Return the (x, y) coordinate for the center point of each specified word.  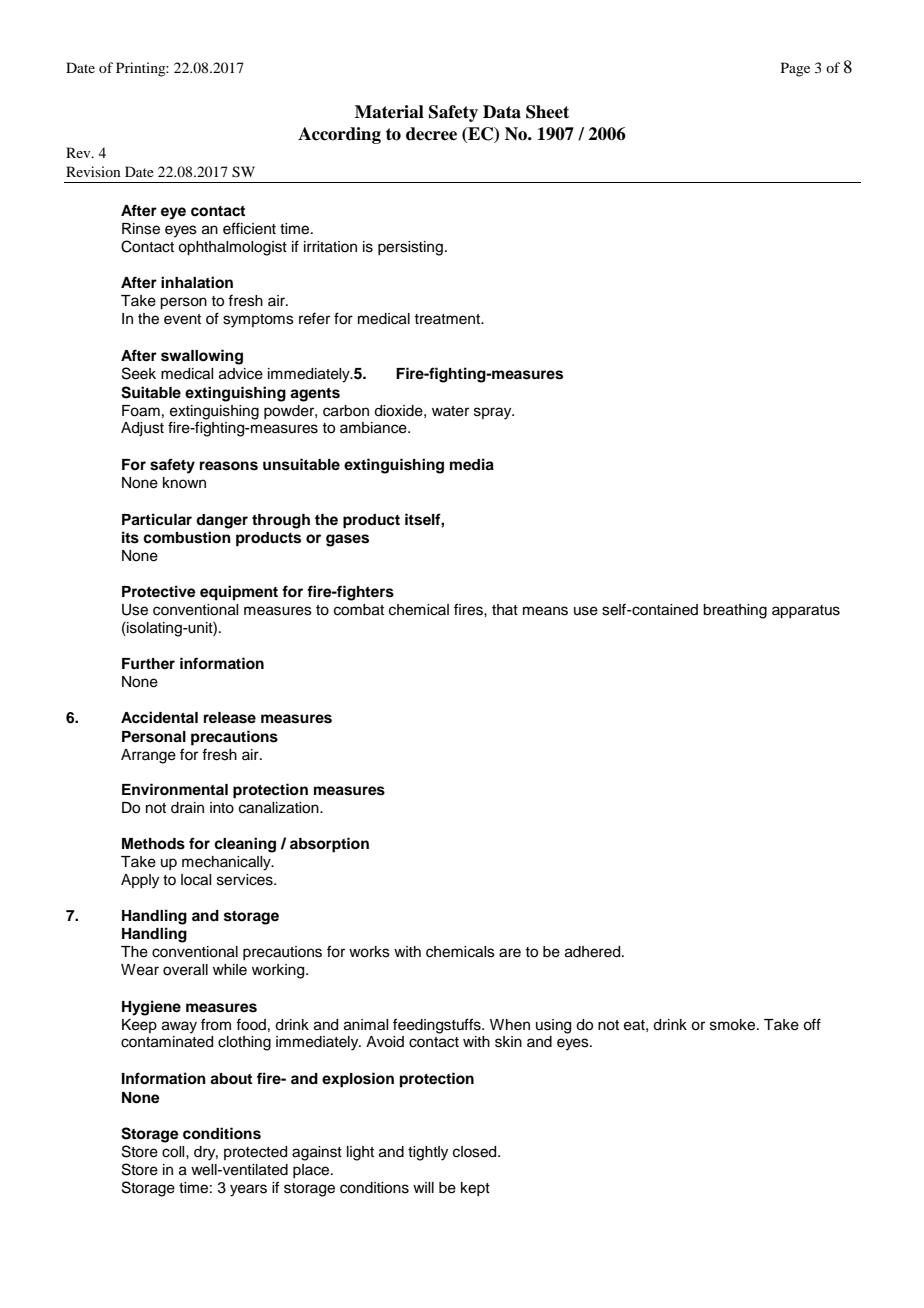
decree (431, 134)
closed (476, 1152)
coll (174, 1152)
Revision (93, 171)
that (505, 609)
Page (795, 69)
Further (148, 663)
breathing (735, 611)
